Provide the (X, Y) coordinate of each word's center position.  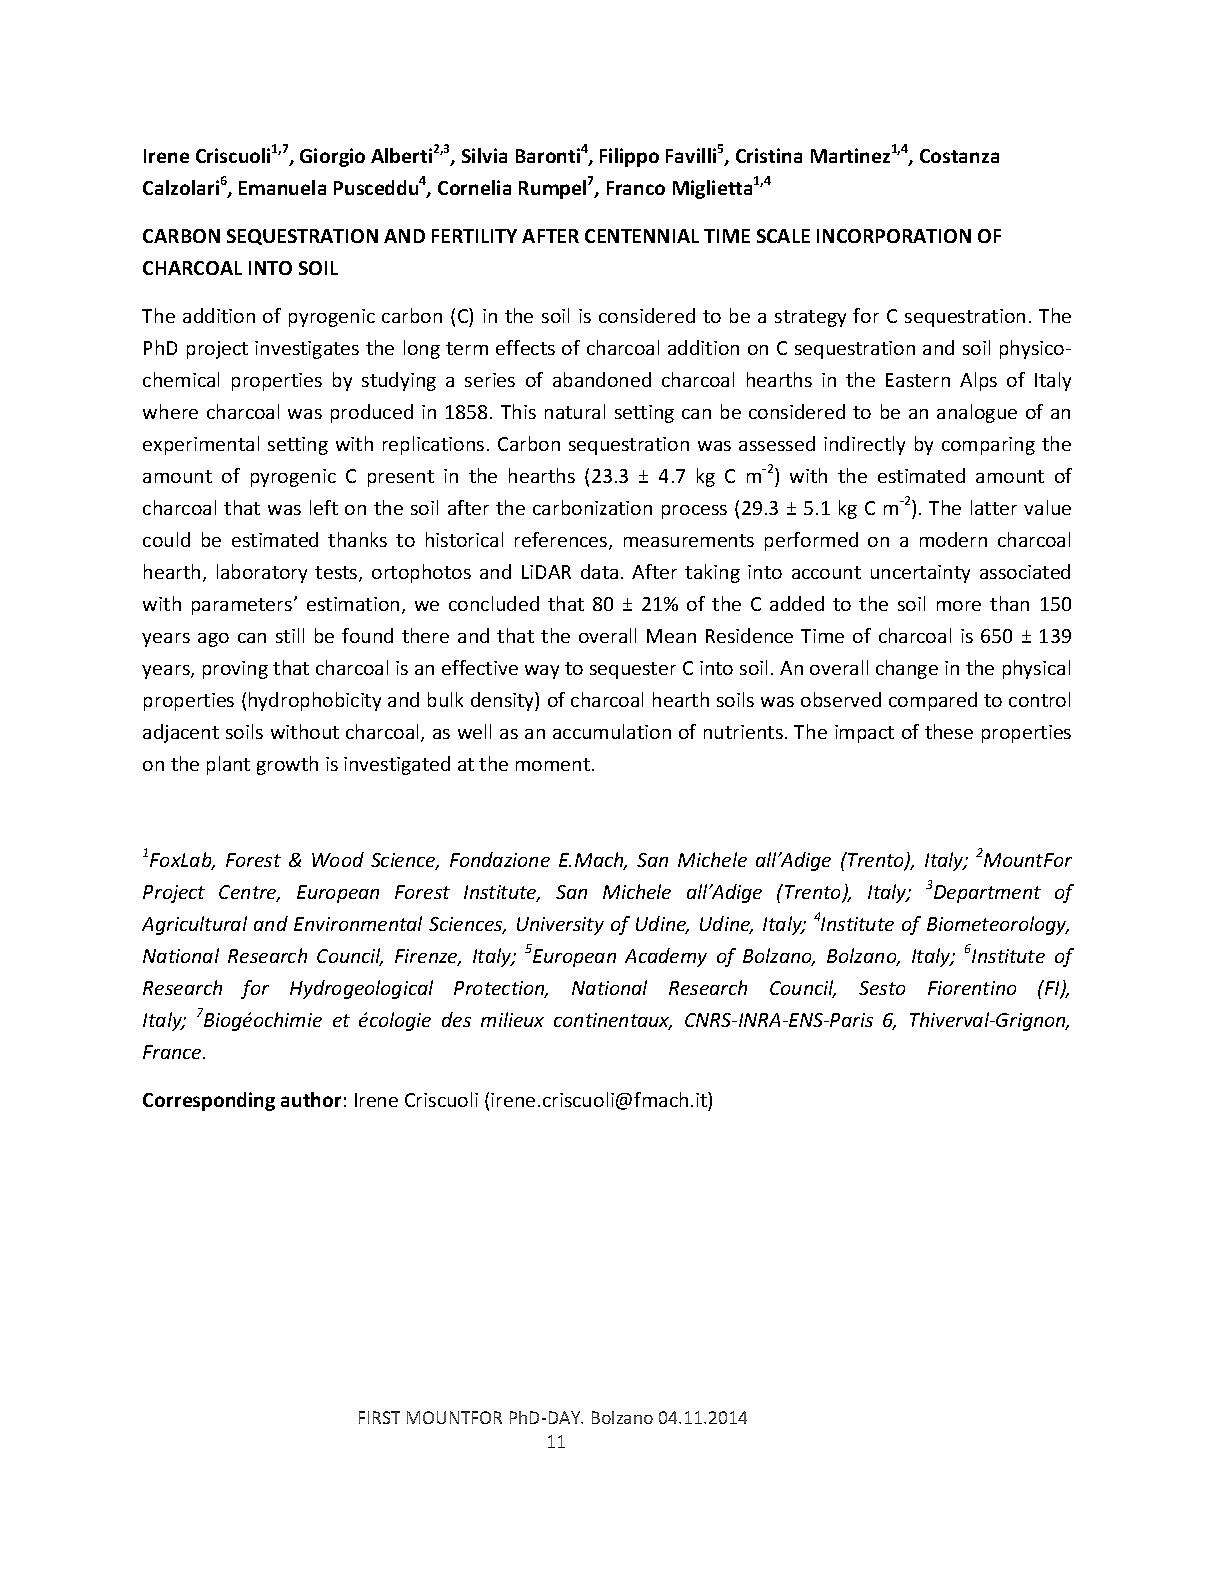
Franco (636, 188)
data (599, 571)
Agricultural (194, 925)
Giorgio (332, 157)
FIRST (379, 1417)
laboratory (262, 573)
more (959, 606)
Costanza (959, 156)
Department (987, 894)
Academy (666, 957)
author (311, 1099)
